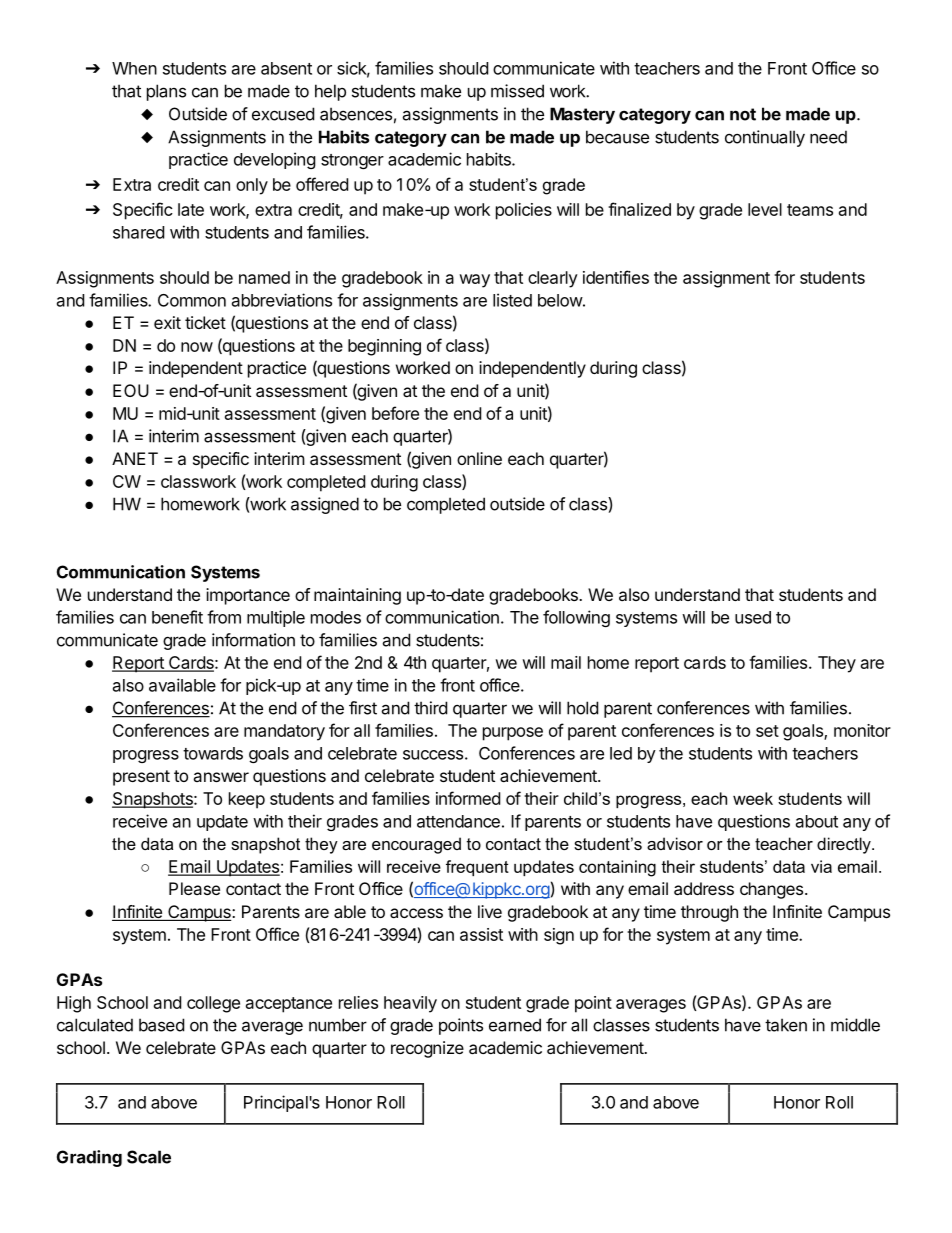  I want to click on set, so click(767, 731).
